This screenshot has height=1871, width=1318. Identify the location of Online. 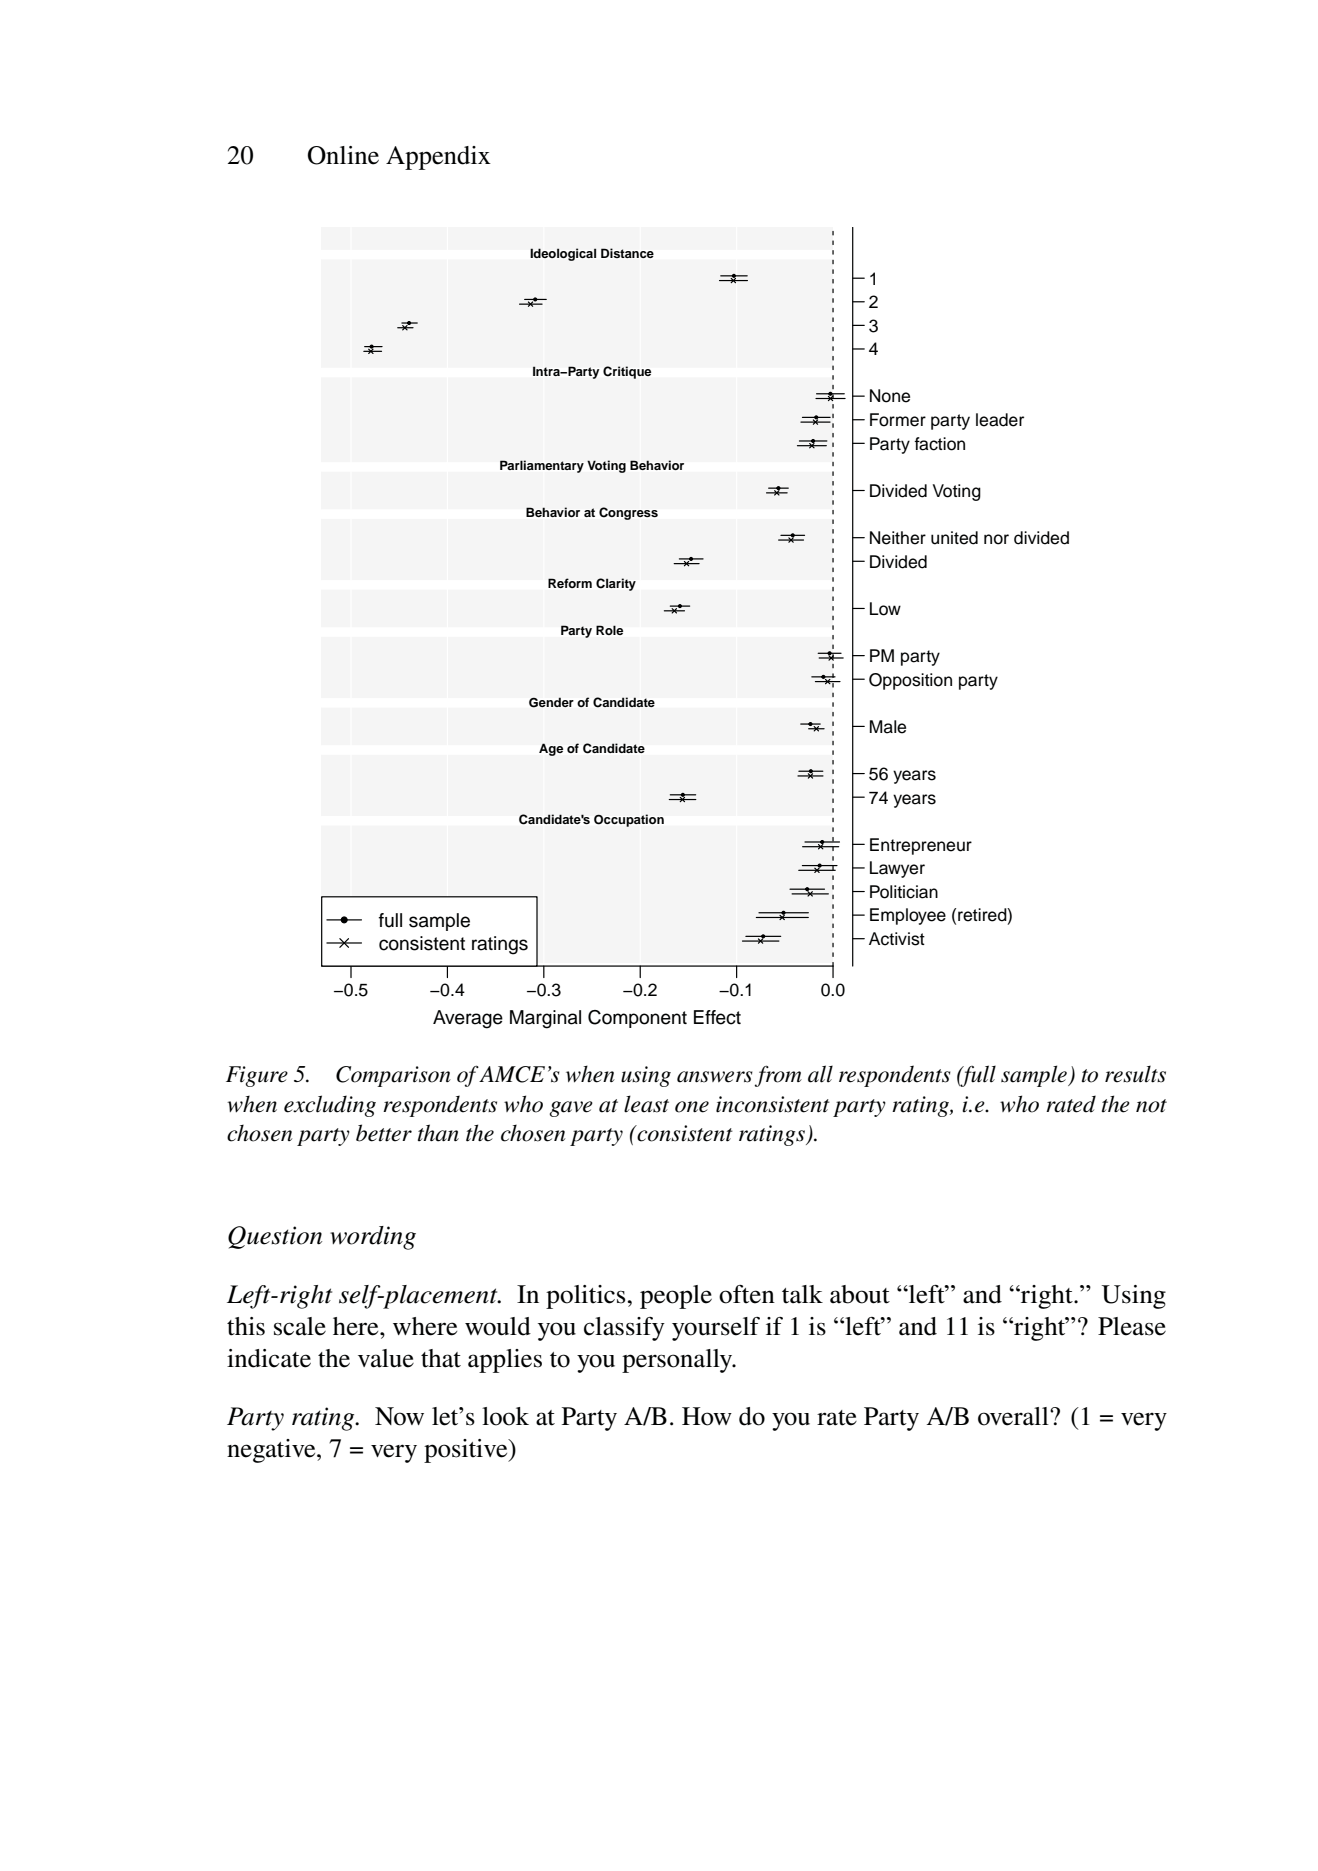
(343, 155).
